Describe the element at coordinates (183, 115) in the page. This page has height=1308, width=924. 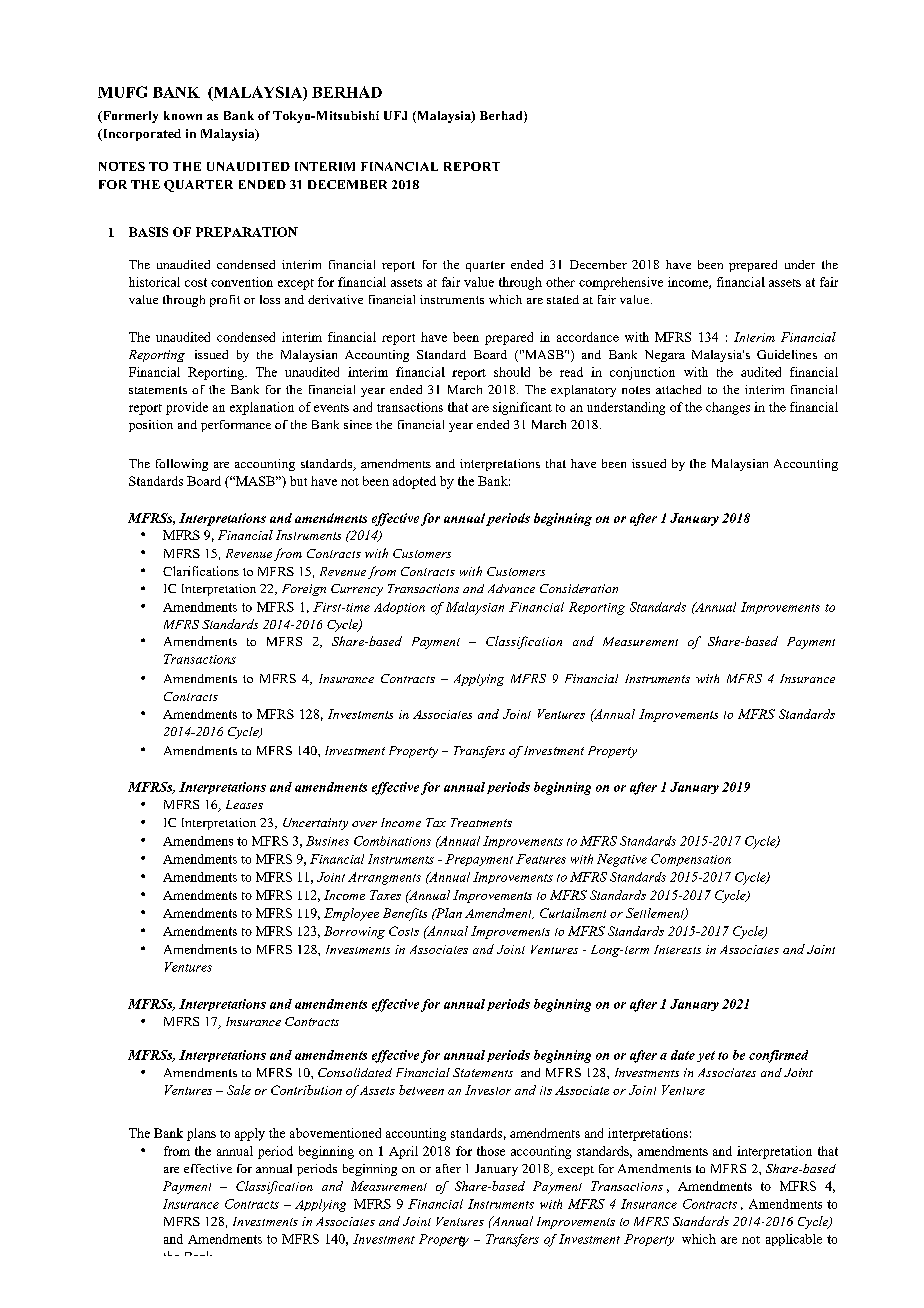
I see `known` at that location.
